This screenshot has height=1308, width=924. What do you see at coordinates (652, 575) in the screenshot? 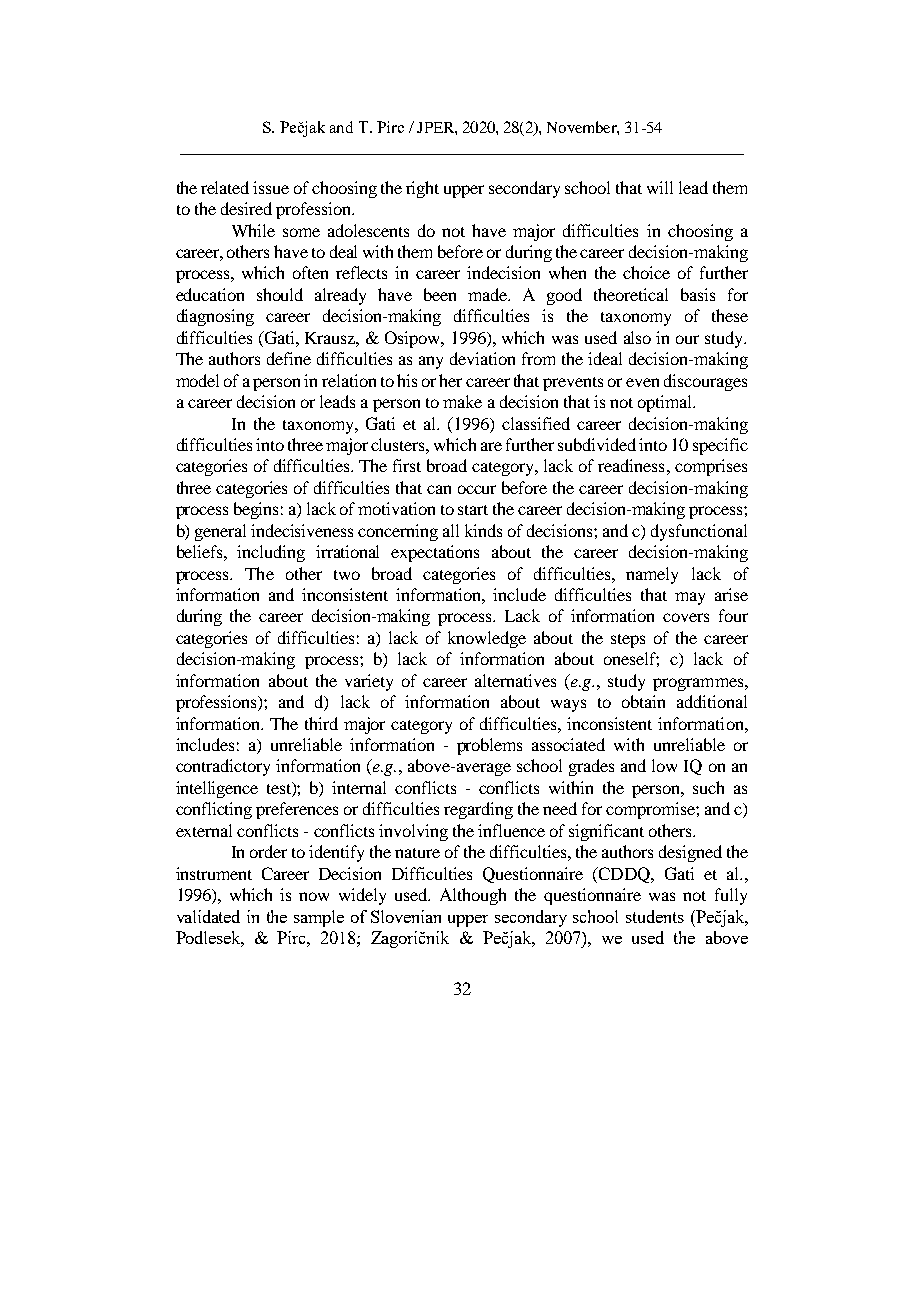
I see `namely` at bounding box center [652, 575].
